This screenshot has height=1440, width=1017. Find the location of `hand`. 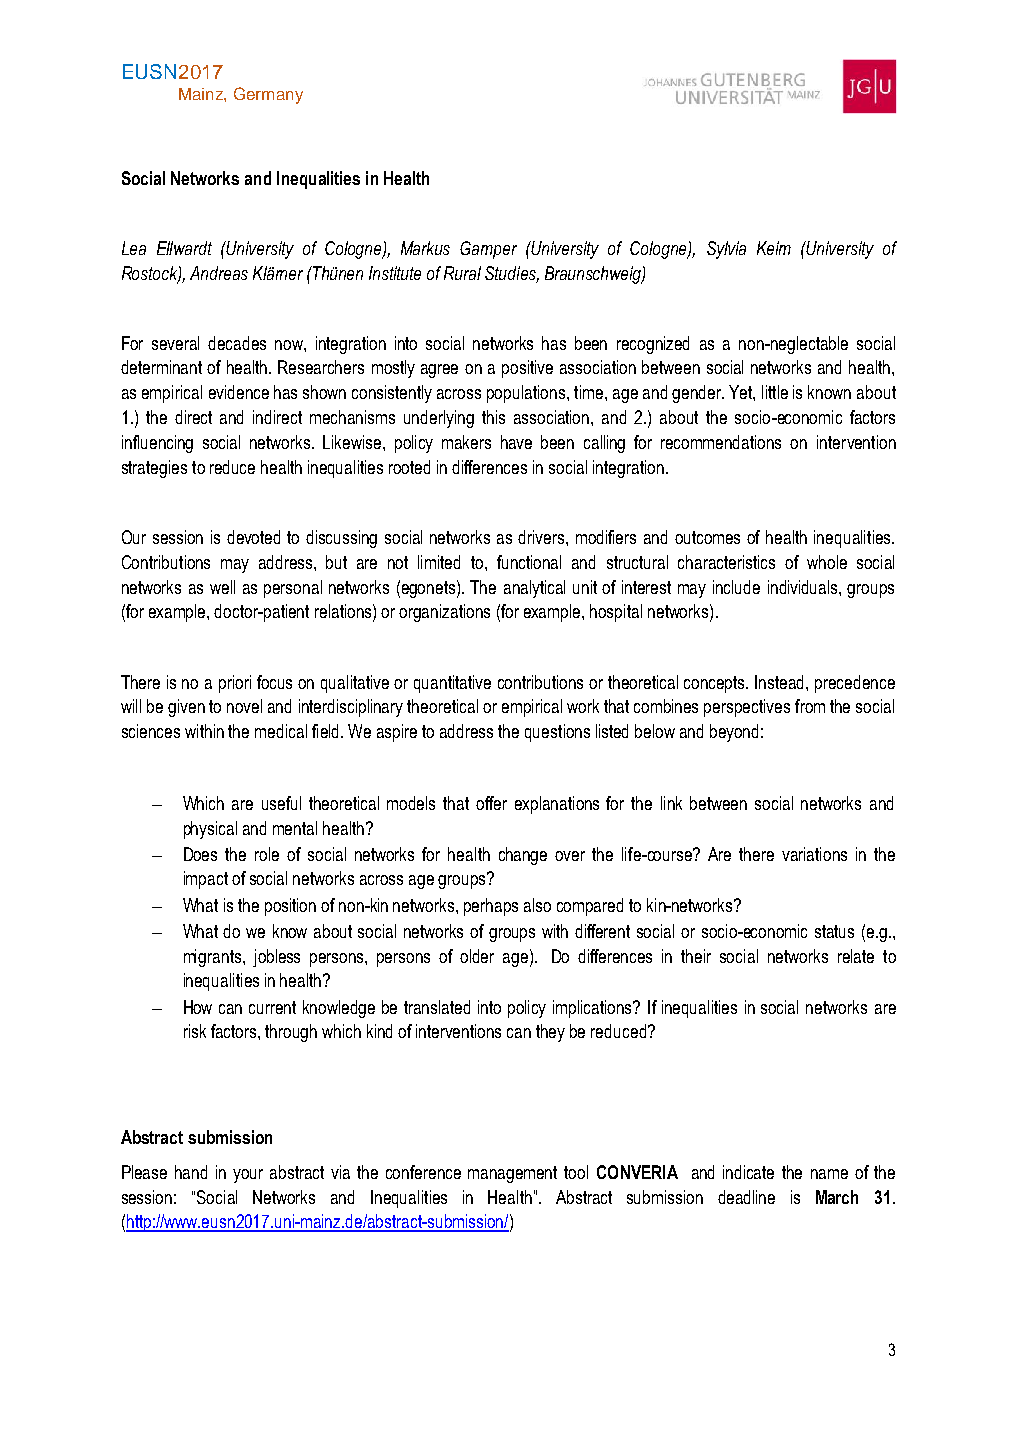

hand is located at coordinates (191, 1172).
